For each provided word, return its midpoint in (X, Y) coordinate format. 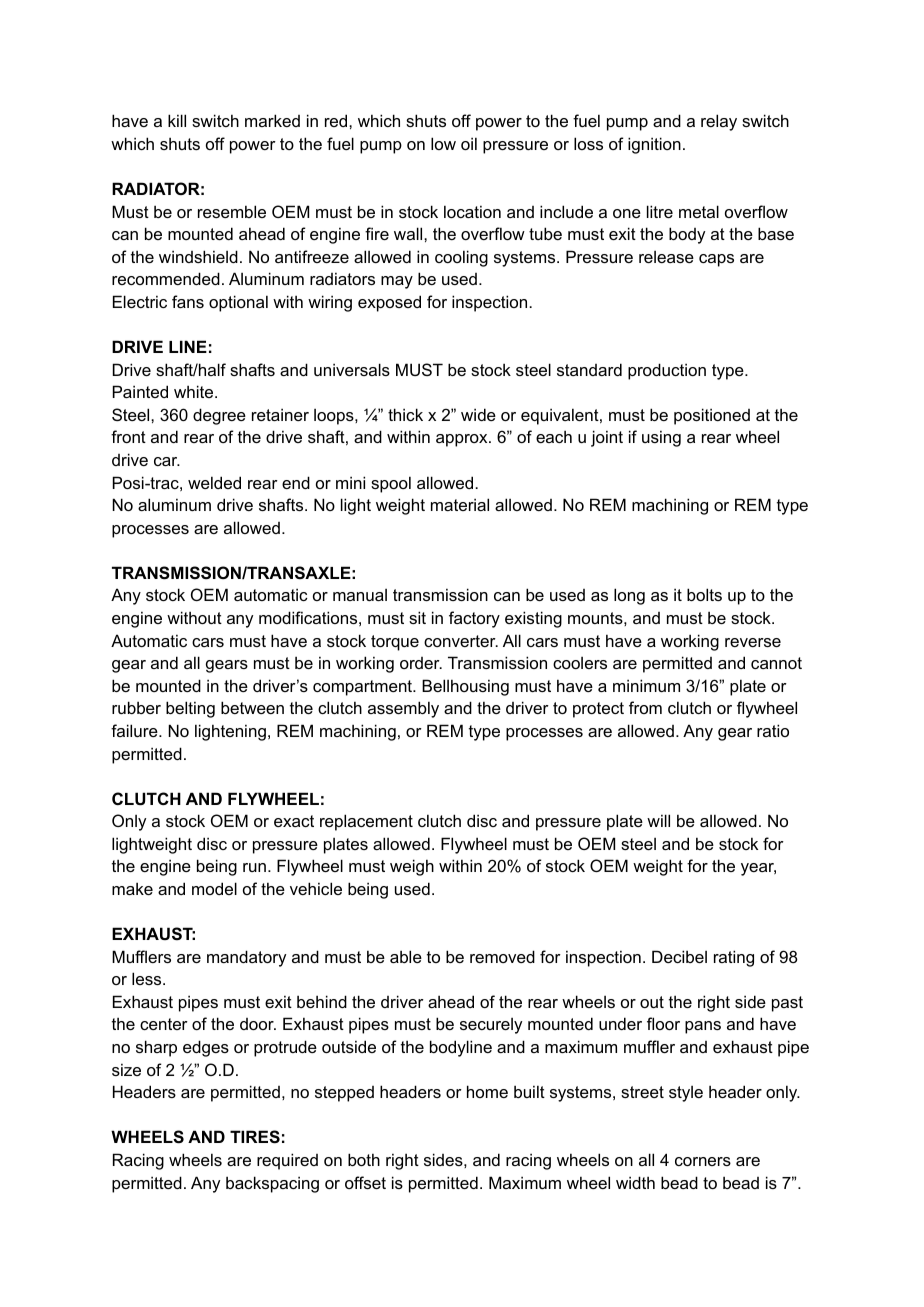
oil (469, 143)
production (667, 371)
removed (502, 956)
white (195, 391)
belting (190, 709)
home (487, 1091)
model (214, 888)
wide (478, 414)
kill (177, 120)
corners (703, 1161)
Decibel (679, 956)
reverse (753, 642)
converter (461, 641)
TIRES (255, 1137)
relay (719, 122)
